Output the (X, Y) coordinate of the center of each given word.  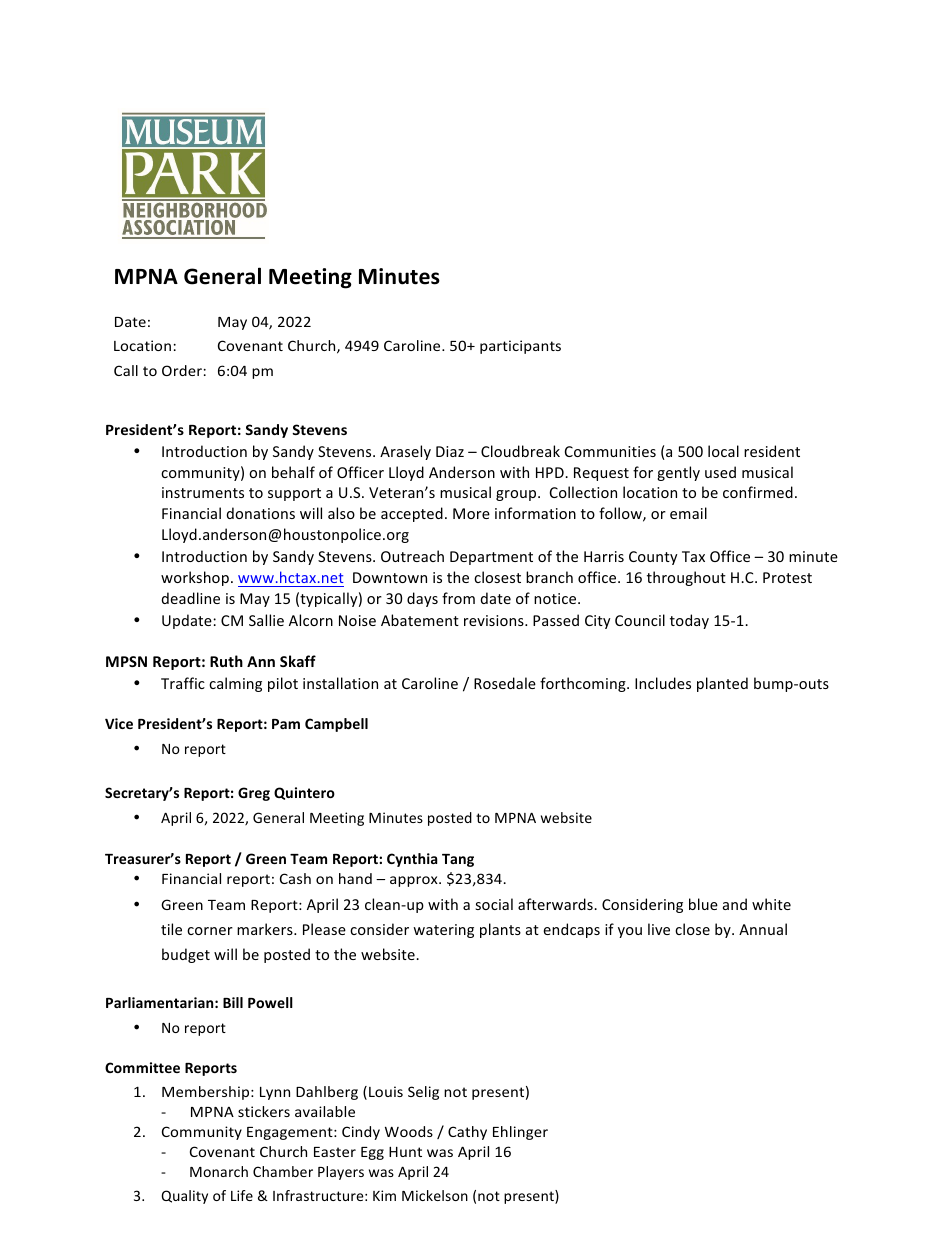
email (688, 513)
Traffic (183, 683)
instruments (203, 492)
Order (182, 370)
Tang (458, 860)
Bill (233, 1002)
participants (520, 347)
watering (443, 931)
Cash (295, 878)
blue (703, 904)
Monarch (219, 1171)
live (659, 929)
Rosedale (505, 683)
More (471, 513)
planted (722, 684)
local (723, 451)
